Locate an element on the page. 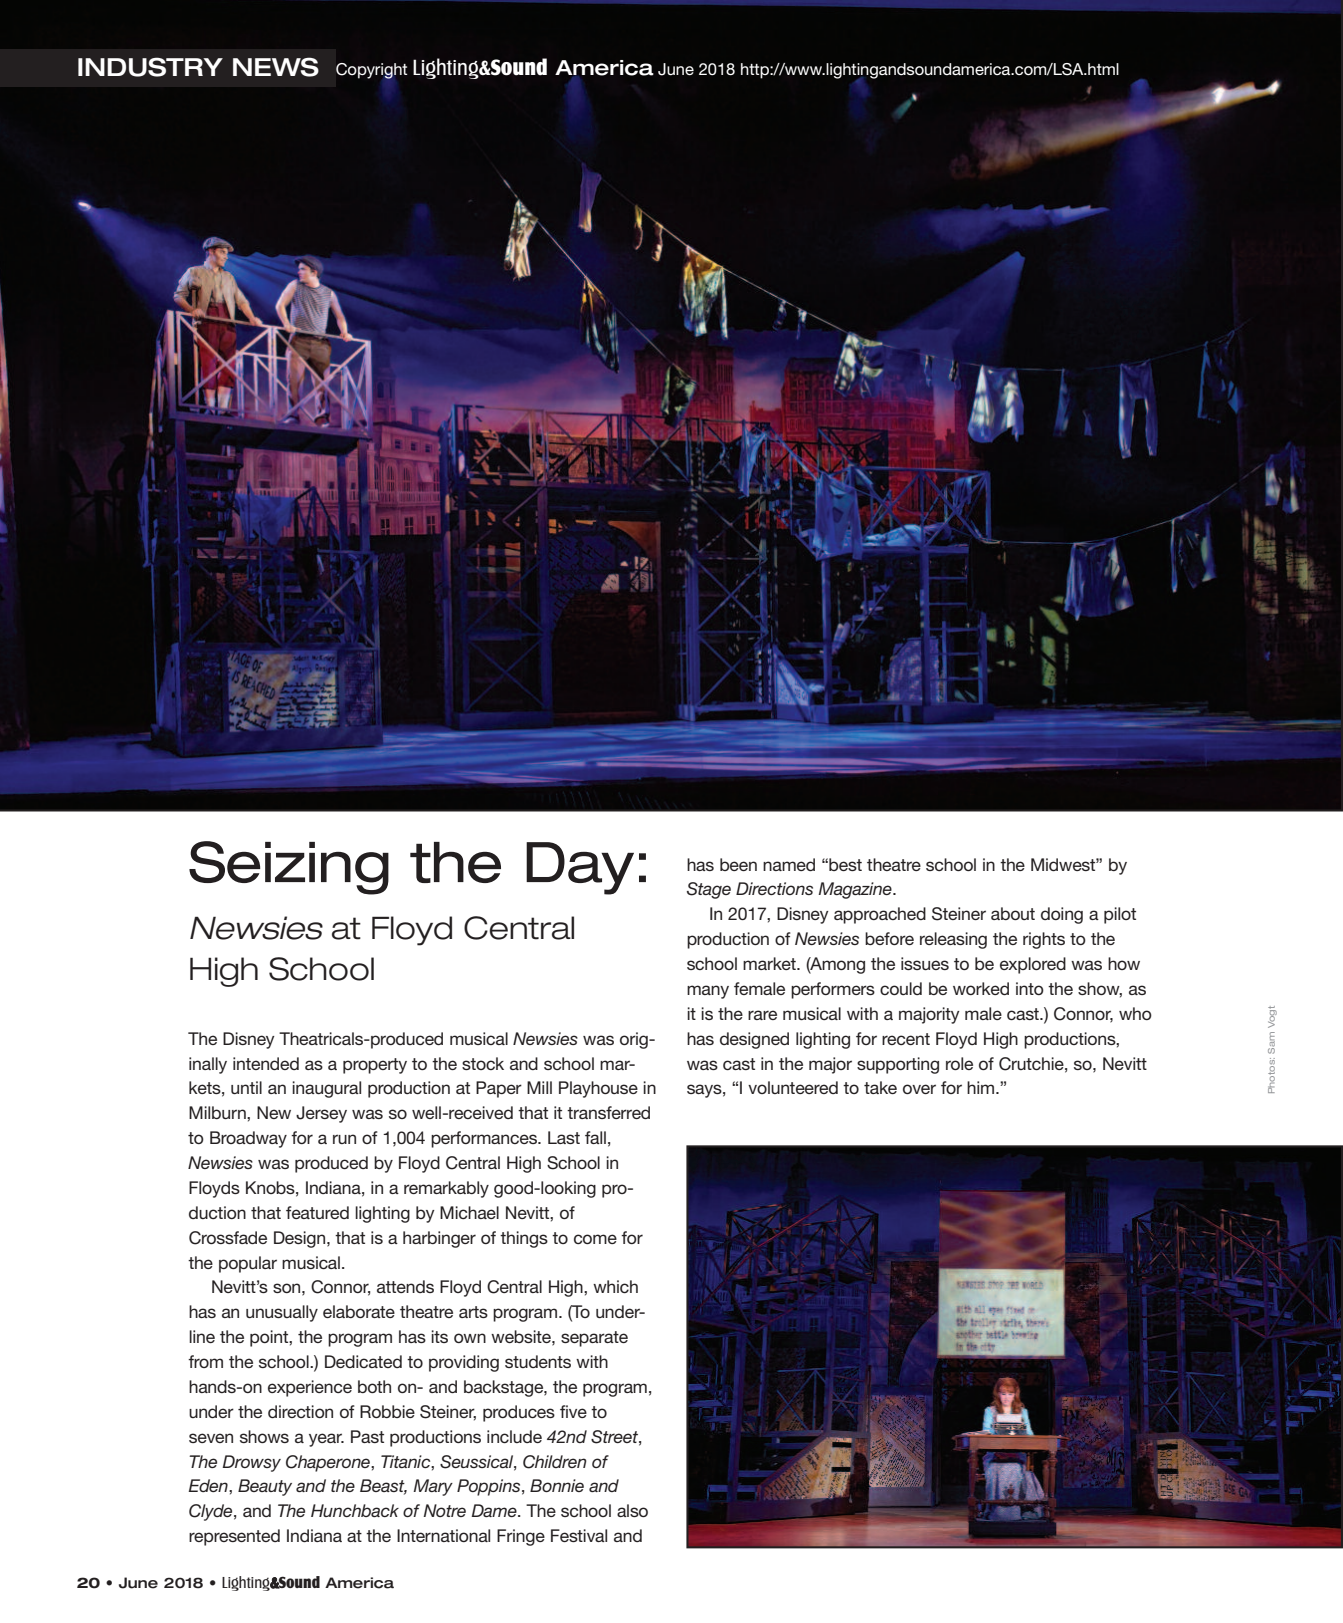 The image size is (1343, 1623). Festival is located at coordinates (579, 1535).
